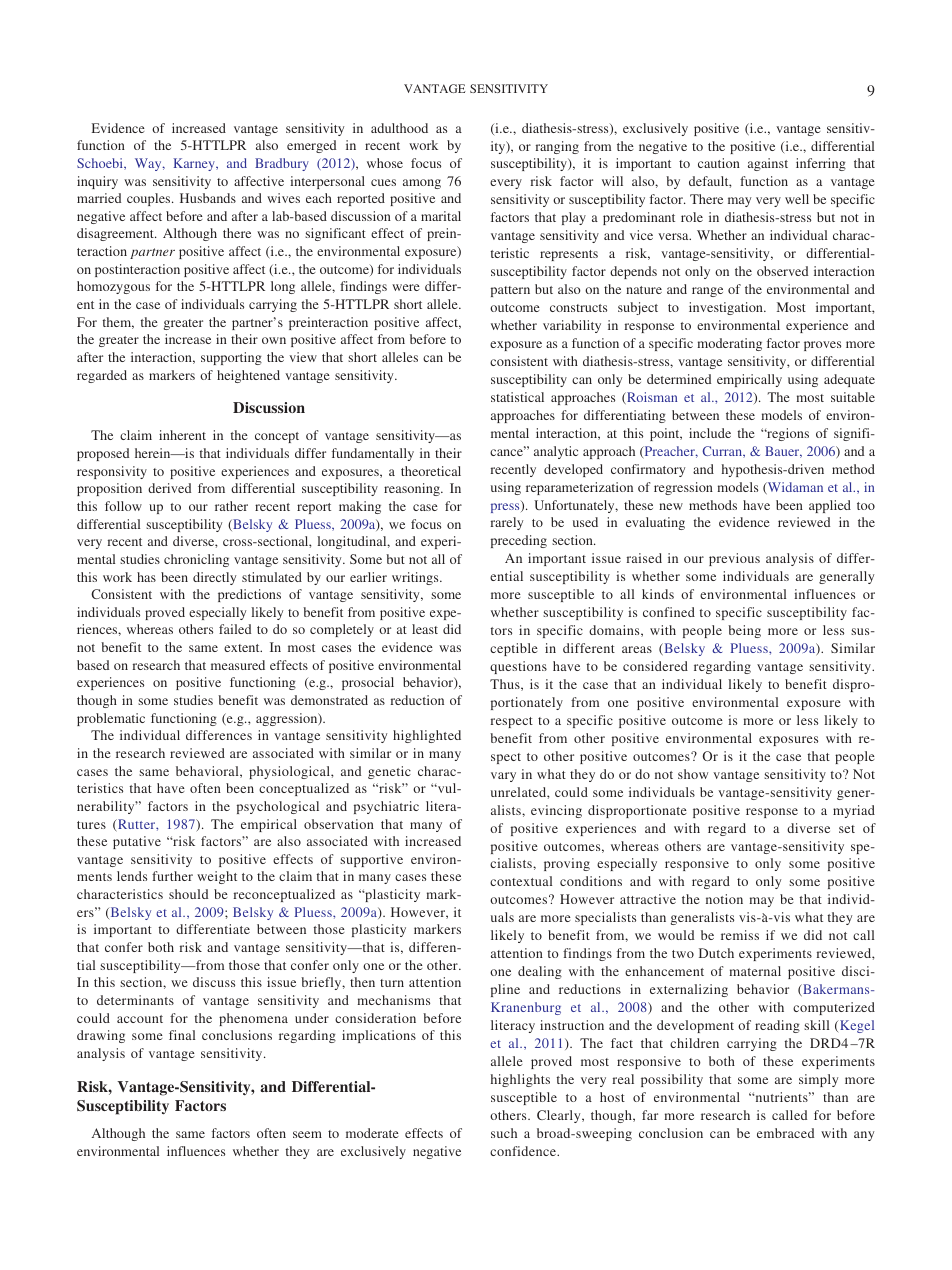  I want to click on being, so click(744, 631).
